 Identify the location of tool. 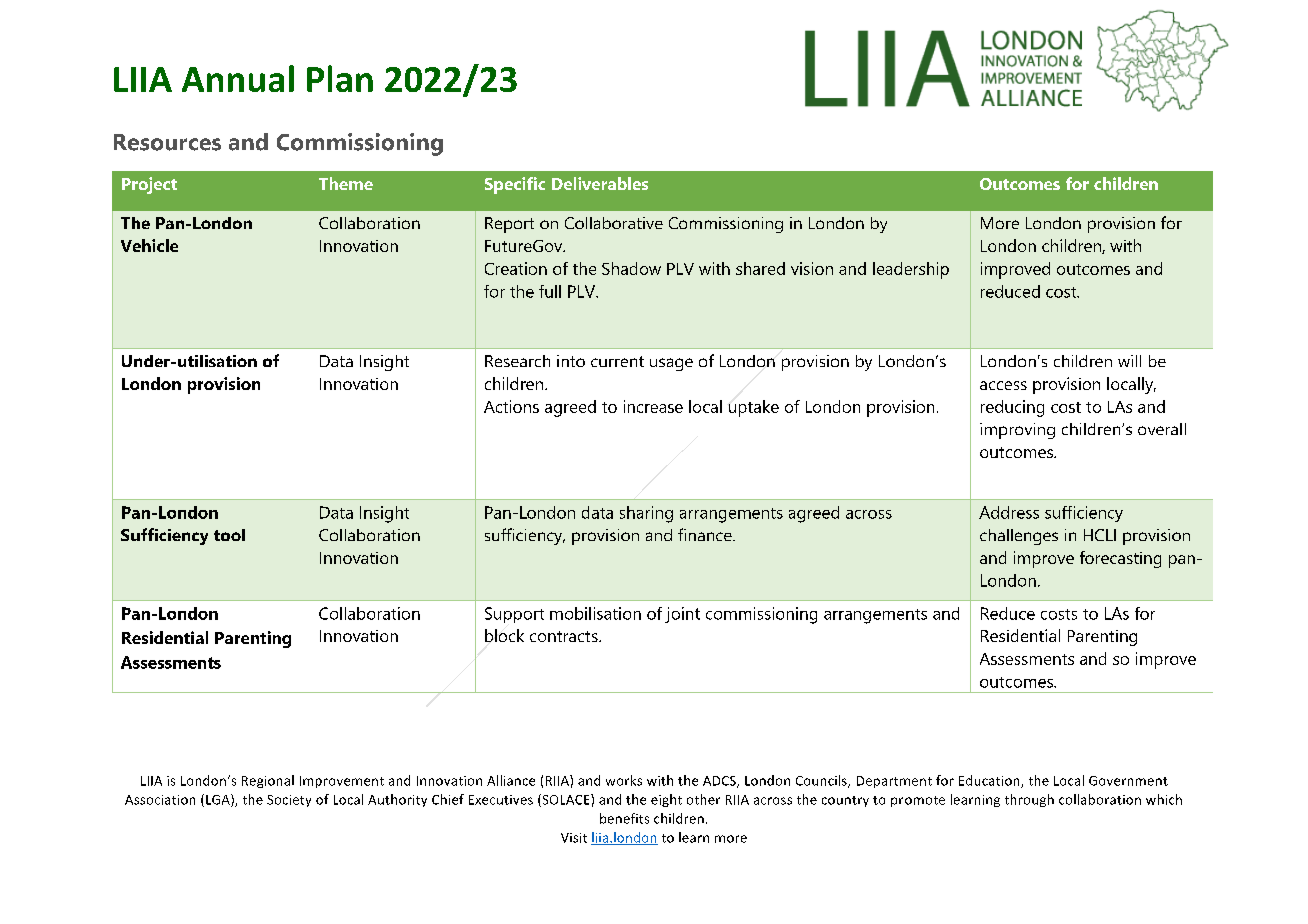
(229, 535).
